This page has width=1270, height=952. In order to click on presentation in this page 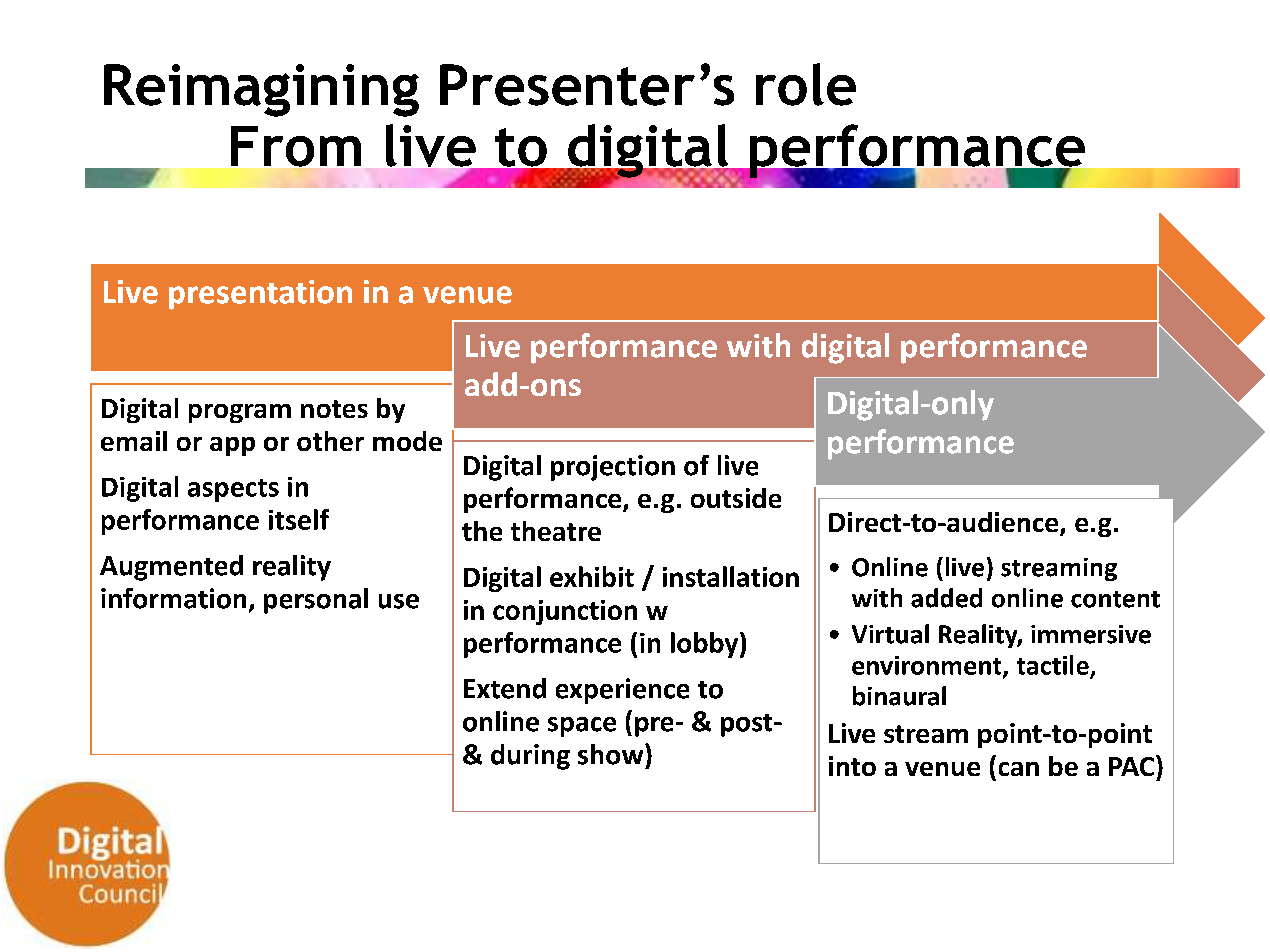, I will do `click(260, 295)`.
